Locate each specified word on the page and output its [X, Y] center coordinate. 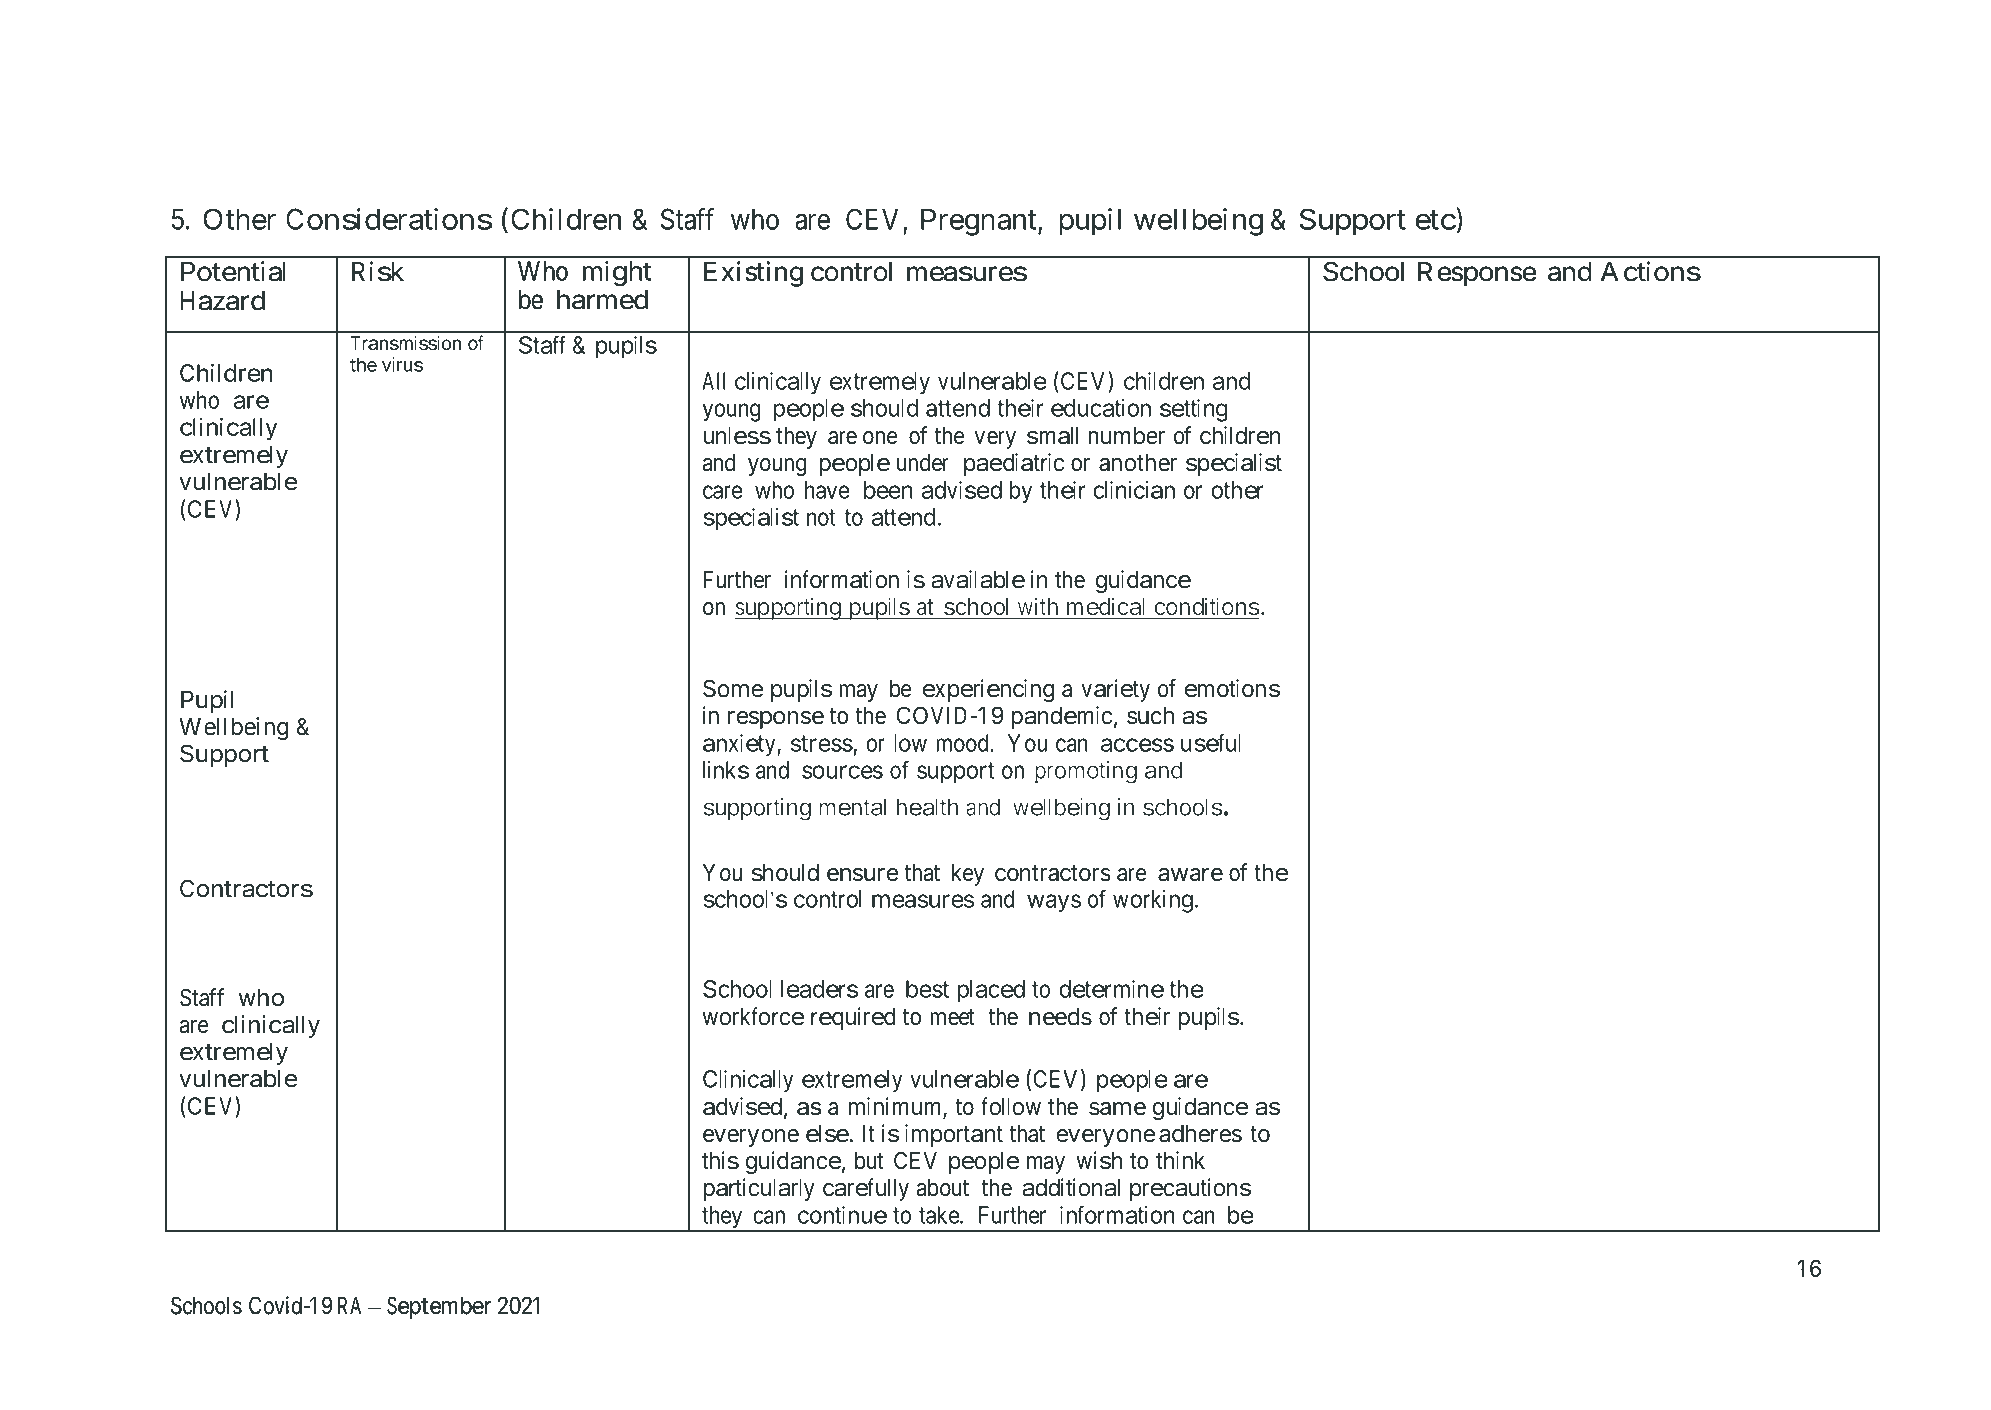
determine [1111, 989]
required [853, 1018]
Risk [378, 271]
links [726, 770]
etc [1435, 220]
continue [842, 1215]
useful [1211, 742]
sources [842, 772]
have [827, 490]
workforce [754, 1016]
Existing [753, 274]
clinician [1134, 490]
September [440, 1307]
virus [402, 364]
